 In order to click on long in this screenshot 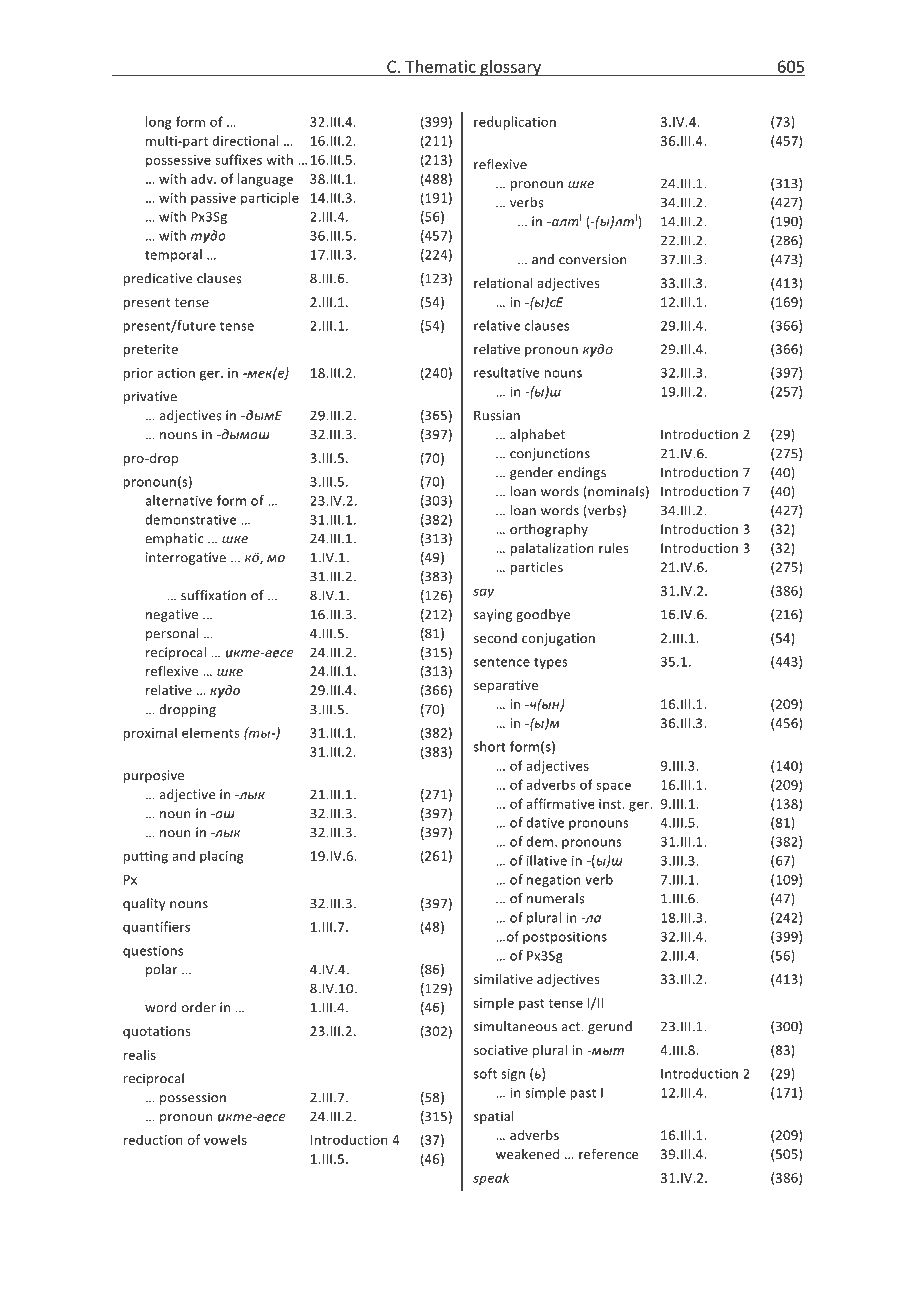, I will do `click(159, 123)`.
